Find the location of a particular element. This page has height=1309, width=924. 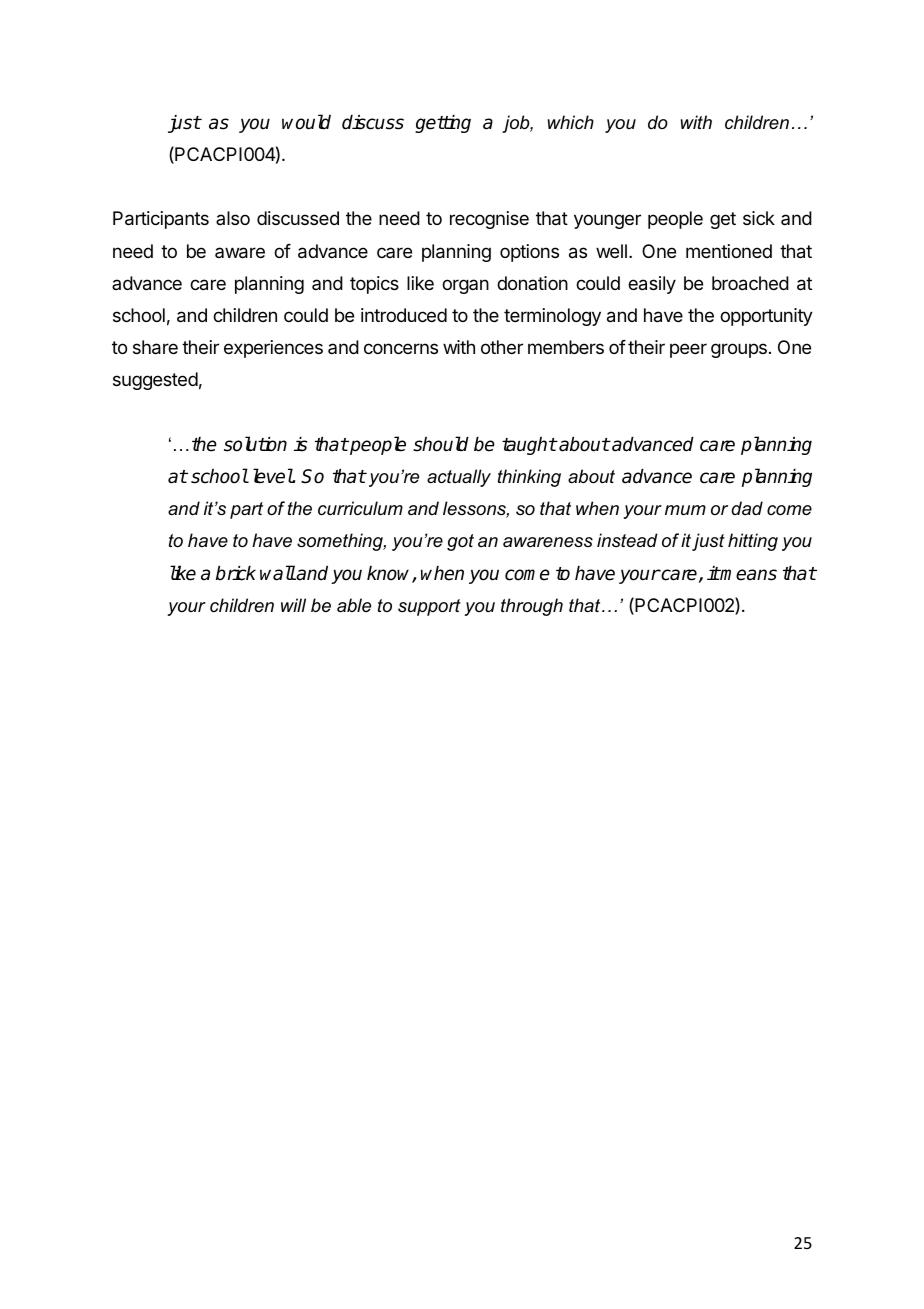

recognise is located at coordinates (489, 220).
